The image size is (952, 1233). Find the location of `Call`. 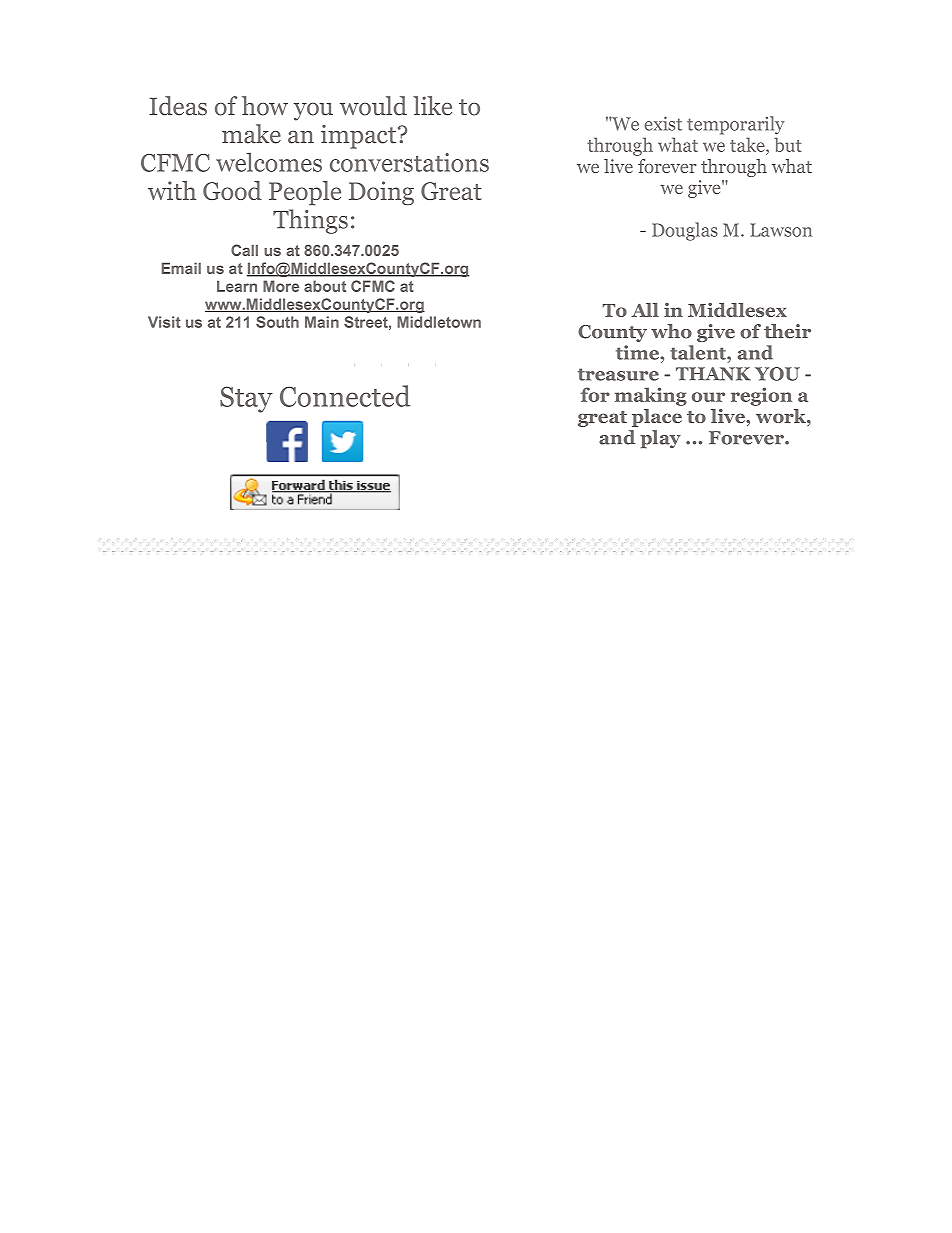

Call is located at coordinates (244, 250).
